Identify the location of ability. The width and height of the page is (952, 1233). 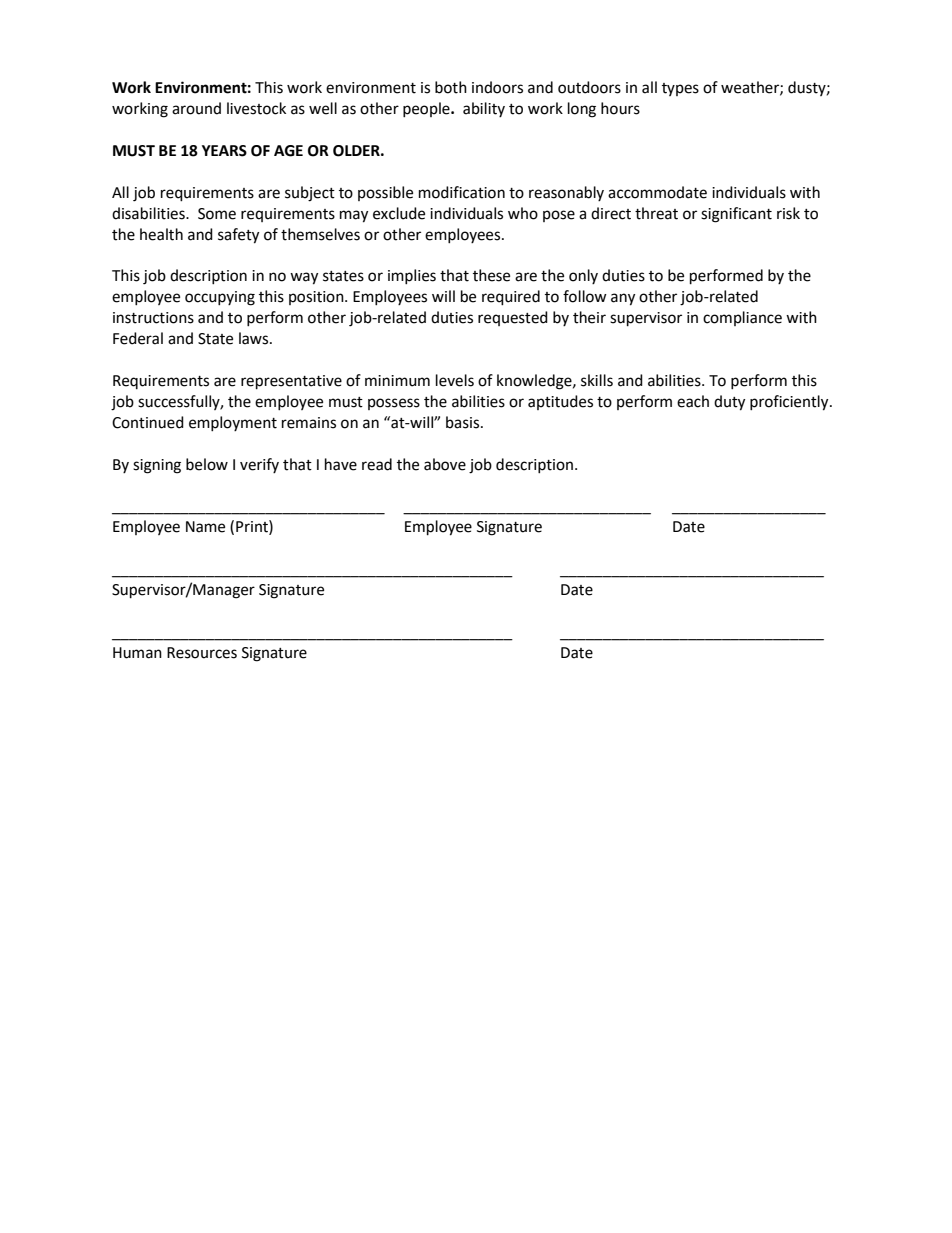
(484, 109).
